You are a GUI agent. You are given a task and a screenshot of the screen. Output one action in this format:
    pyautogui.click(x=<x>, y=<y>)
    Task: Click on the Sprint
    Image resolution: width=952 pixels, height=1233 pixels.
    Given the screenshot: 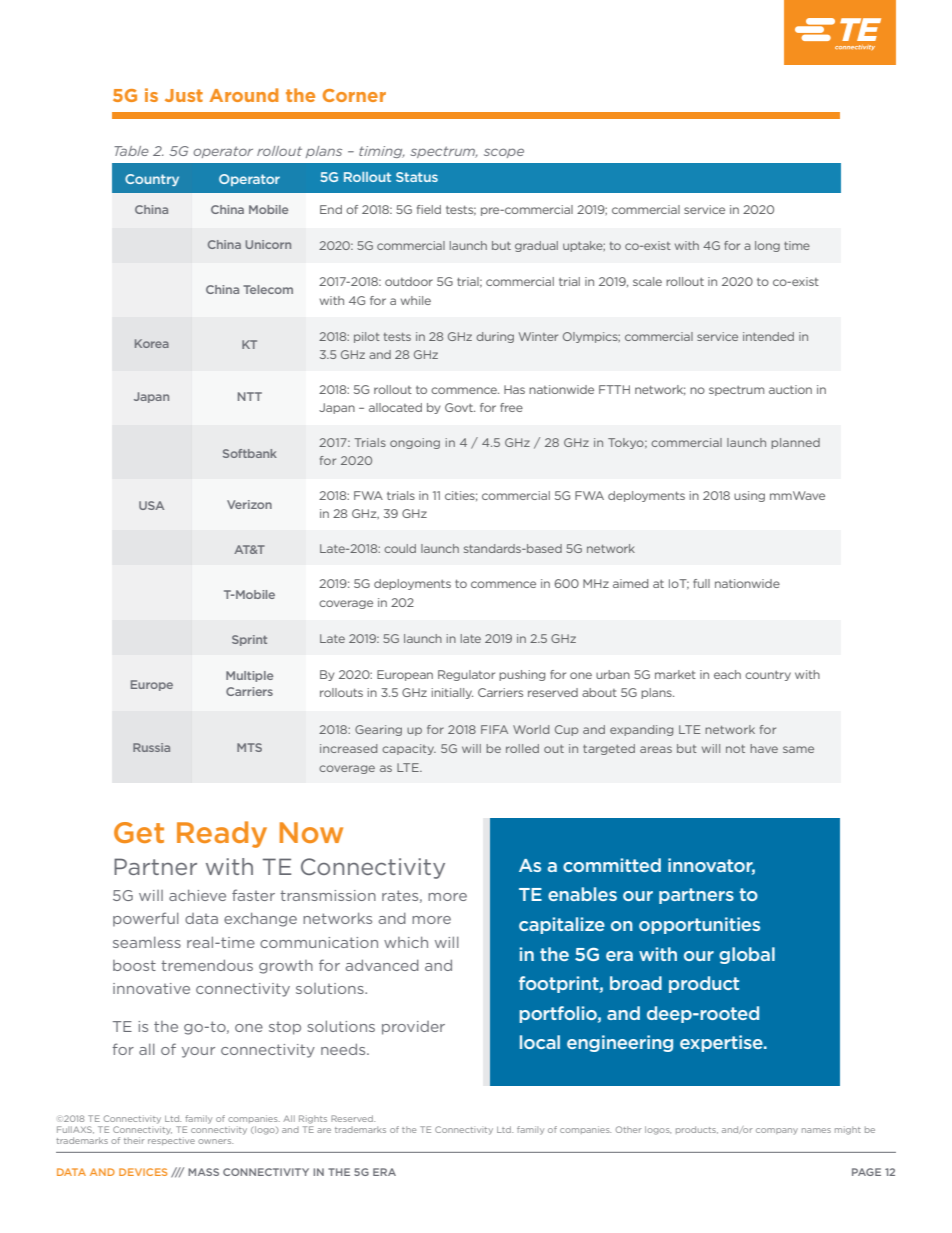 What is the action you would take?
    pyautogui.click(x=249, y=640)
